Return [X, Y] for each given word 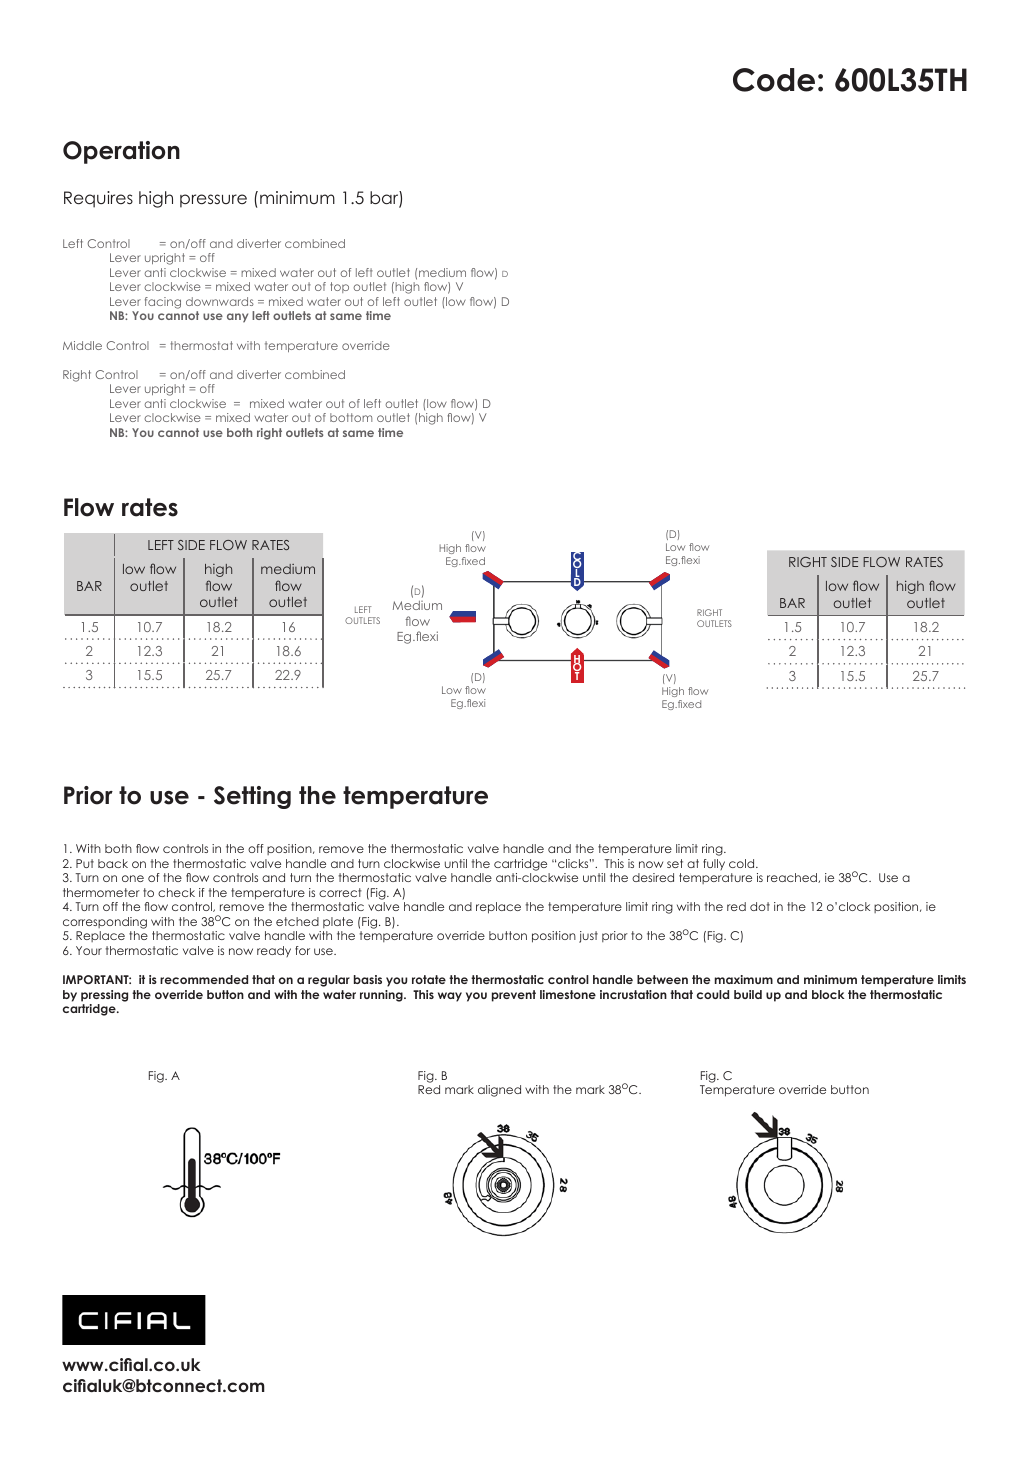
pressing [104, 996]
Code [774, 80]
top [339, 287]
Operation [121, 152]
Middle [82, 345]
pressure [213, 201]
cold [743, 863]
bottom [351, 417]
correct [340, 892]
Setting [252, 797]
